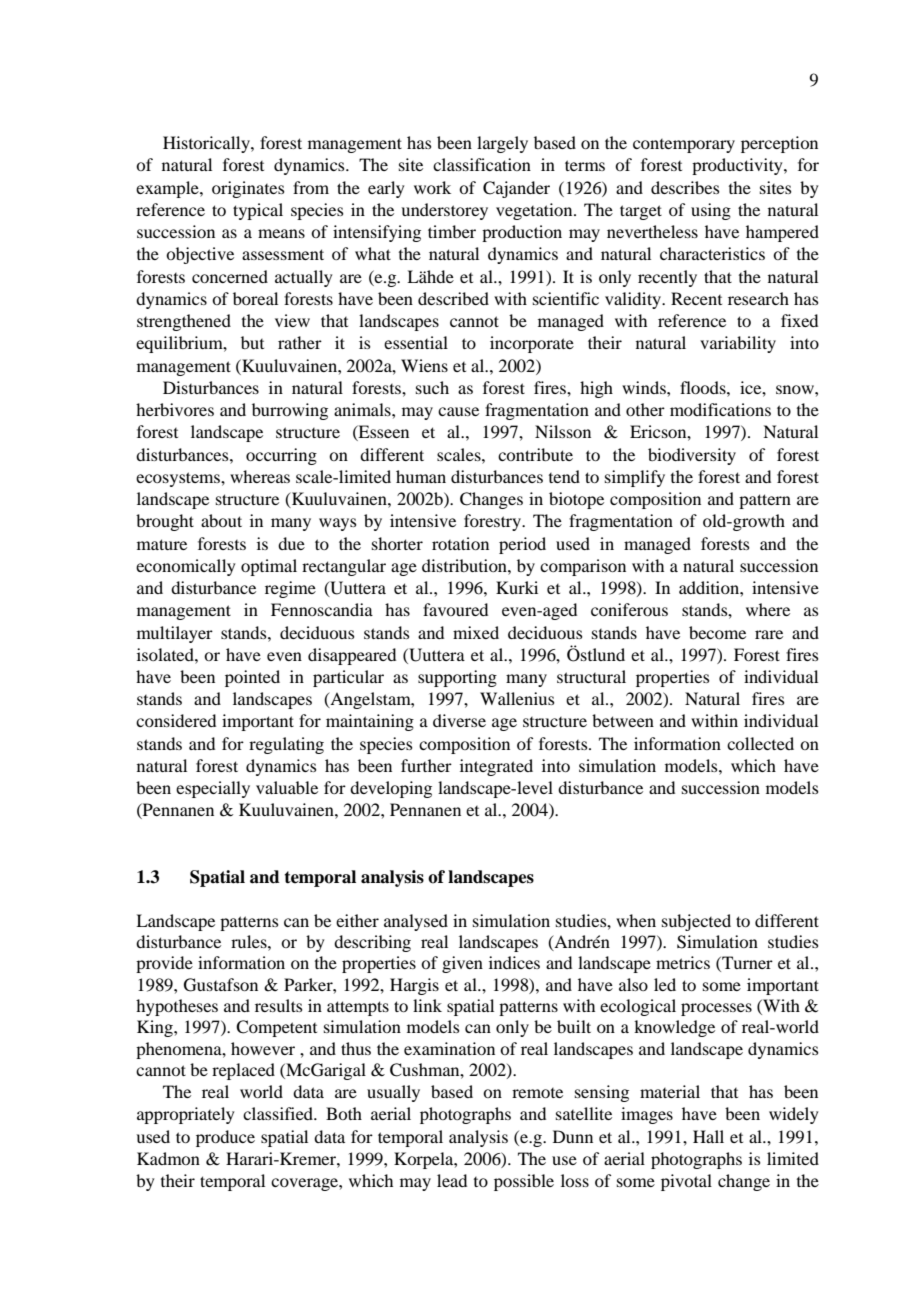  What do you see at coordinates (692, 456) in the page?
I see `biodiversity` at bounding box center [692, 456].
